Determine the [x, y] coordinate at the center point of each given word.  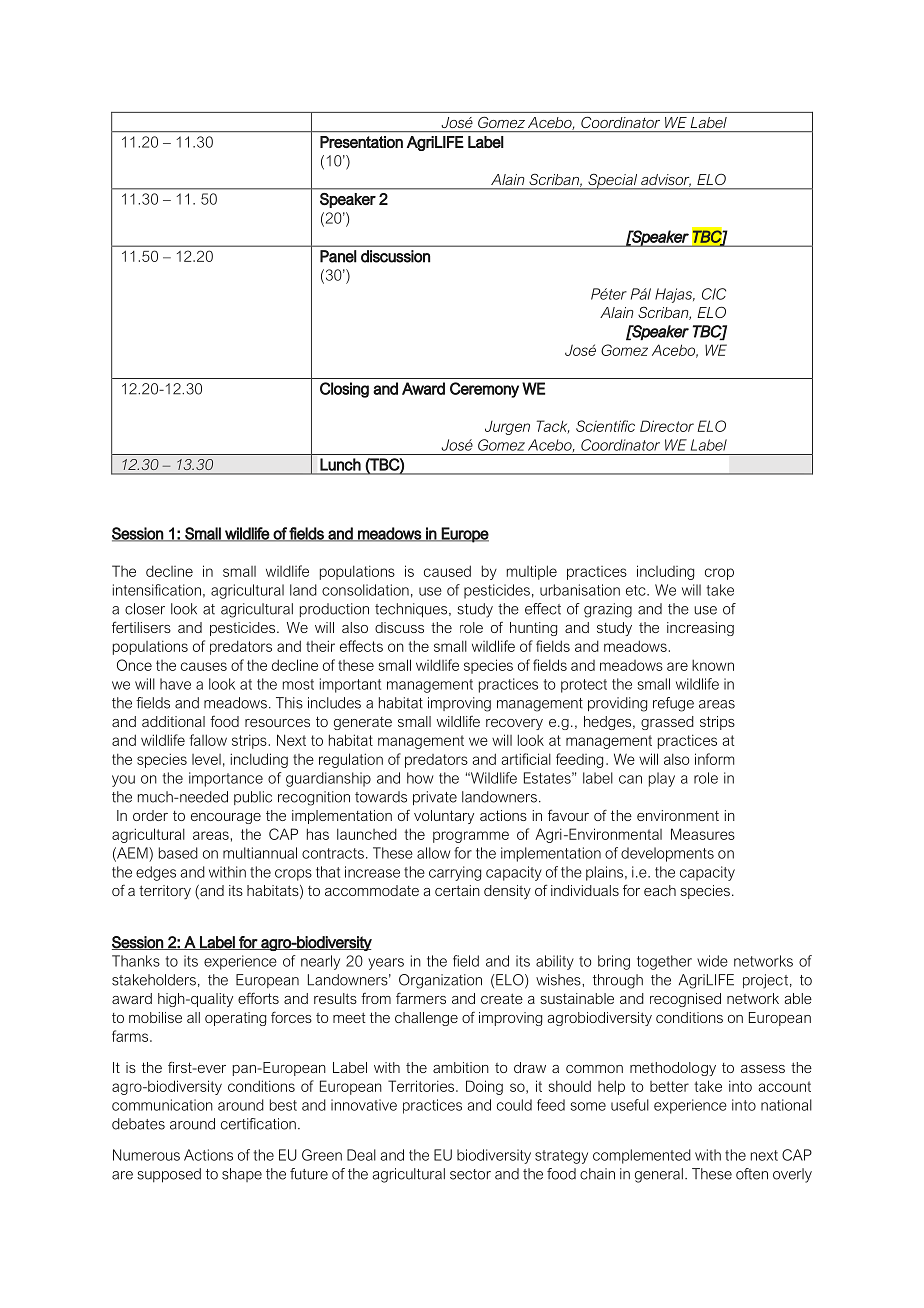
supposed [169, 1175]
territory [165, 892]
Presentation [361, 142]
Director [667, 426]
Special [613, 181]
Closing [344, 390]
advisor [666, 180]
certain [457, 890]
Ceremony [484, 390]
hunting [533, 629]
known [713, 665]
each [660, 890]
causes [204, 666]
